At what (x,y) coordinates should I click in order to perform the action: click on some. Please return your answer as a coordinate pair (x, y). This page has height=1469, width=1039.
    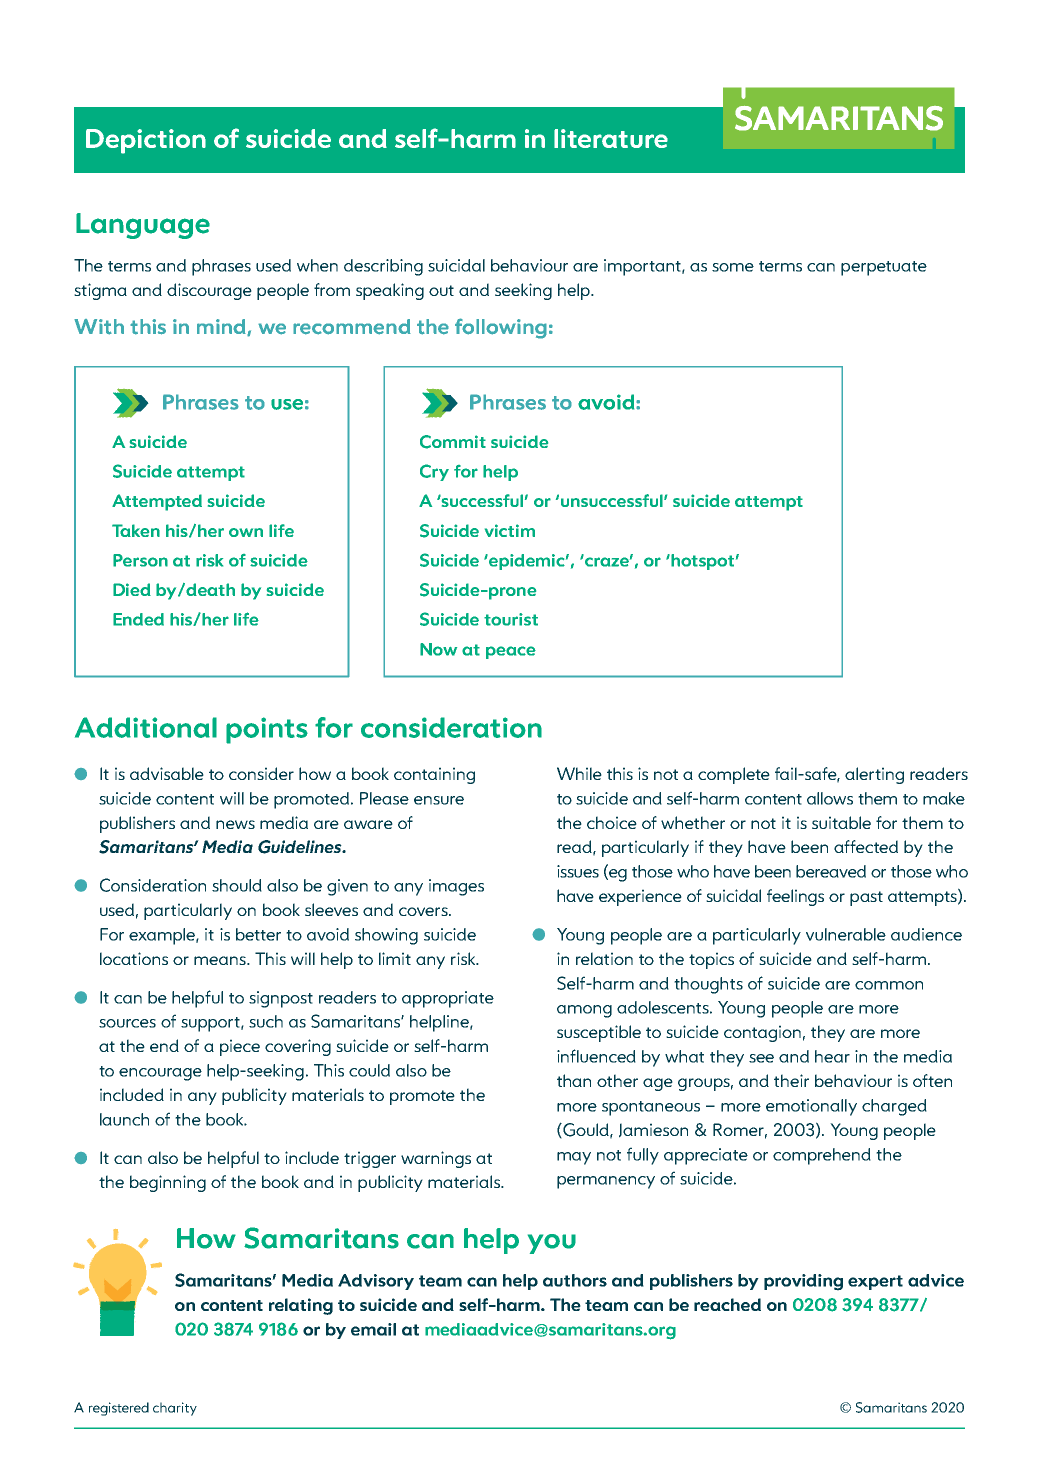
    Looking at the image, I should click on (733, 267).
